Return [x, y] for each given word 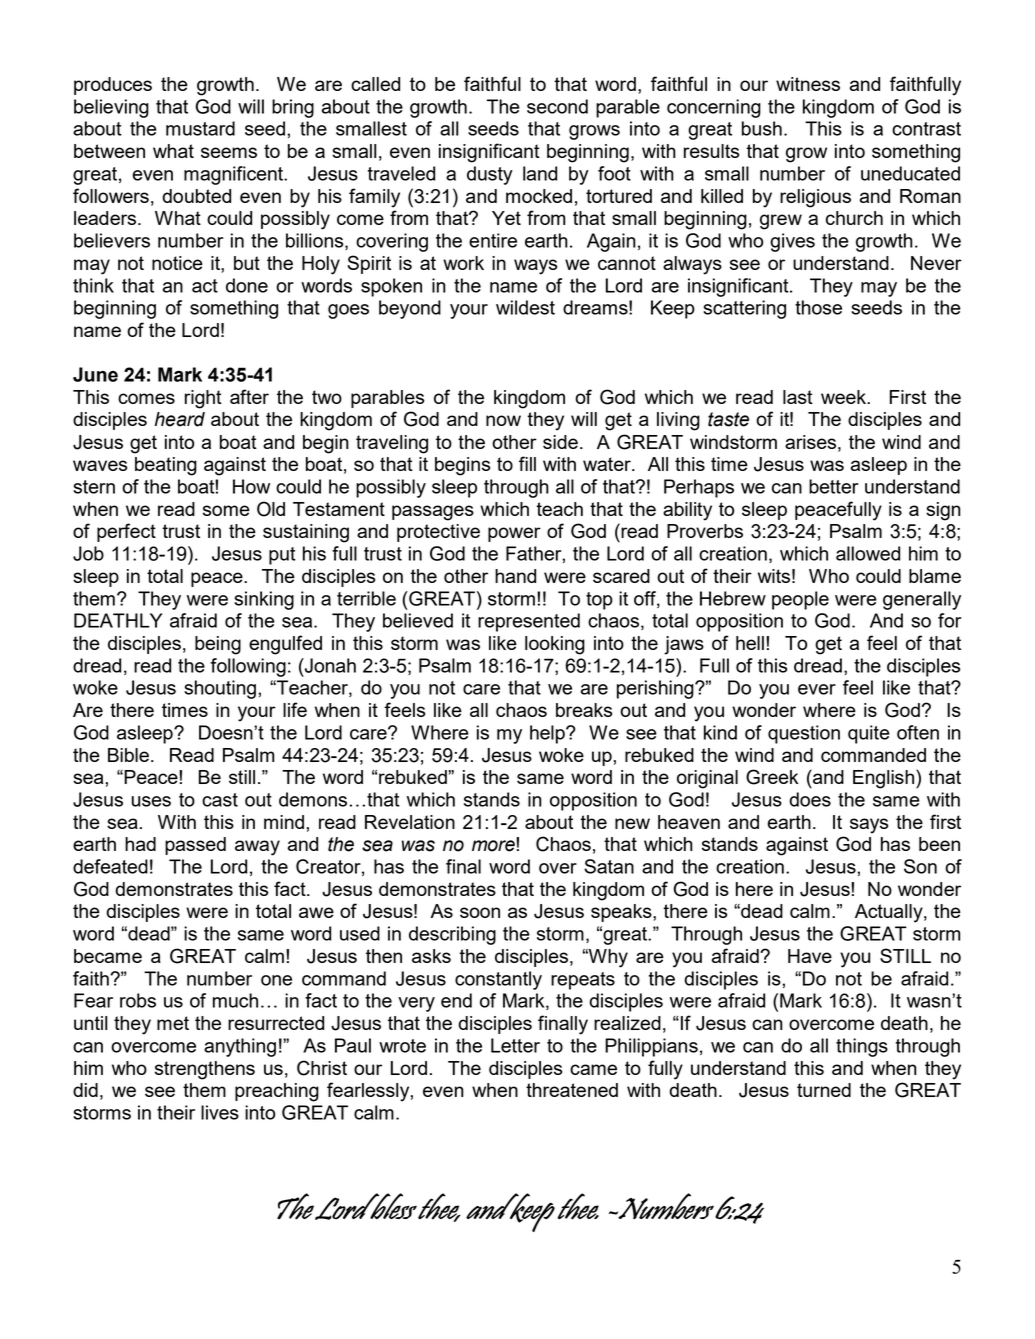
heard [180, 419]
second [557, 106]
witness [808, 84]
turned [824, 1090]
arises [810, 442]
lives [220, 1112]
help [548, 734]
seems [229, 152]
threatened [572, 1090]
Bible [128, 755]
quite [869, 734]
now [503, 420]
